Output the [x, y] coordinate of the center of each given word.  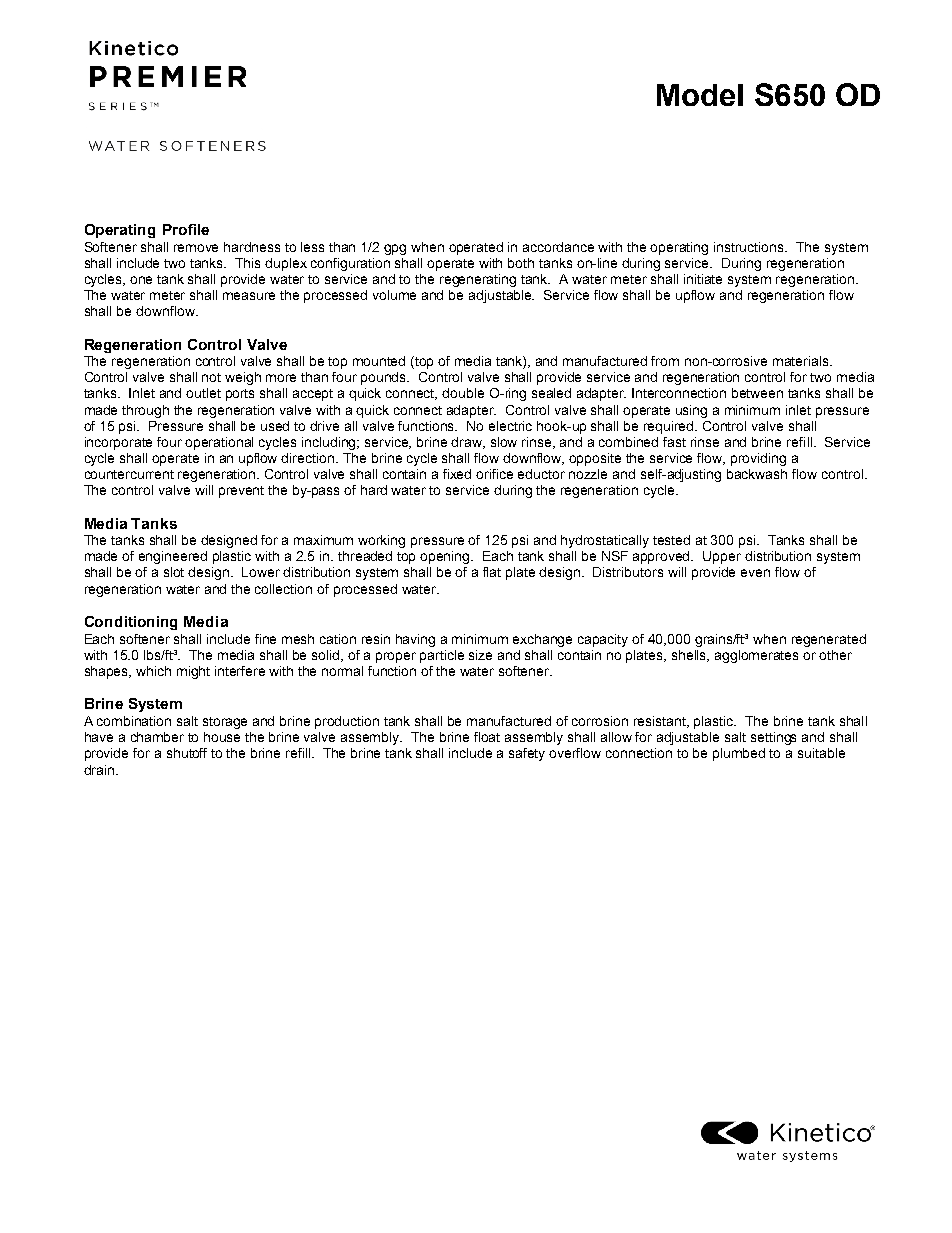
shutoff [187, 753]
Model [700, 95]
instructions [750, 247]
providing [758, 459]
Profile [186, 229]
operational [219, 443]
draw [468, 443]
